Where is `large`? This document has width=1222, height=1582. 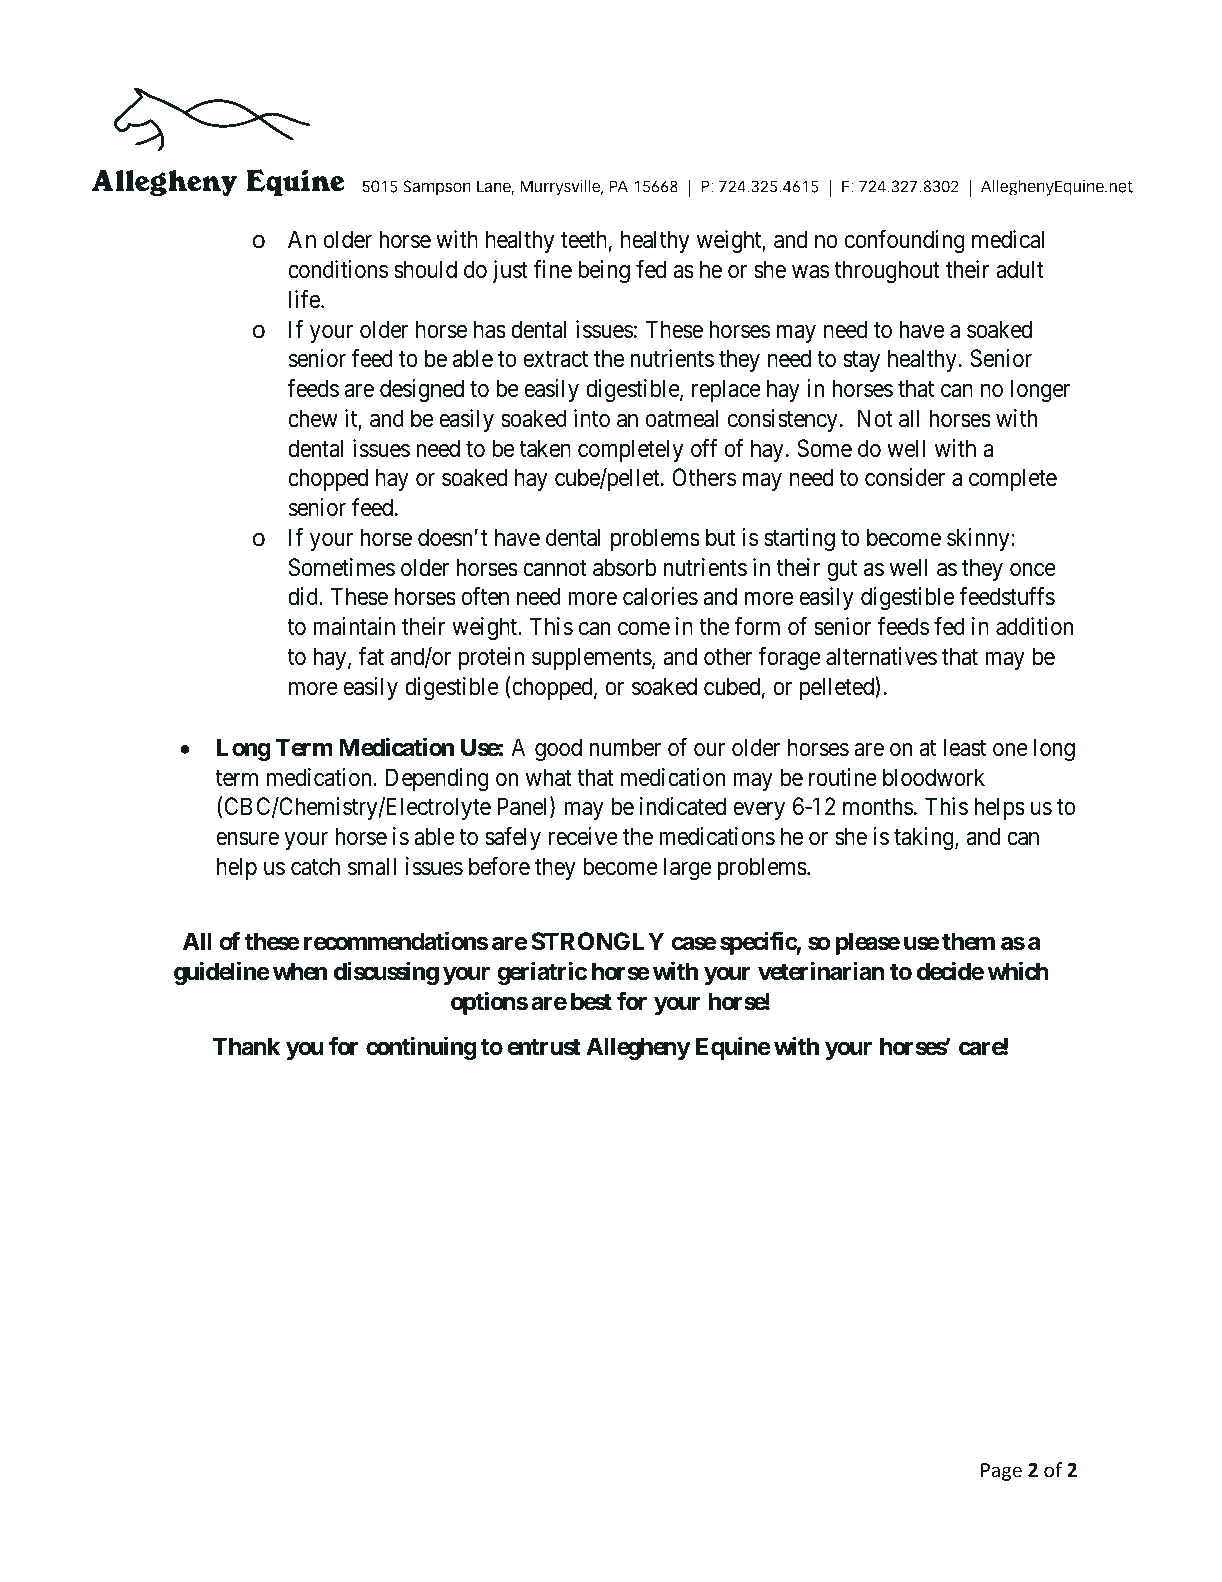 large is located at coordinates (687, 868).
